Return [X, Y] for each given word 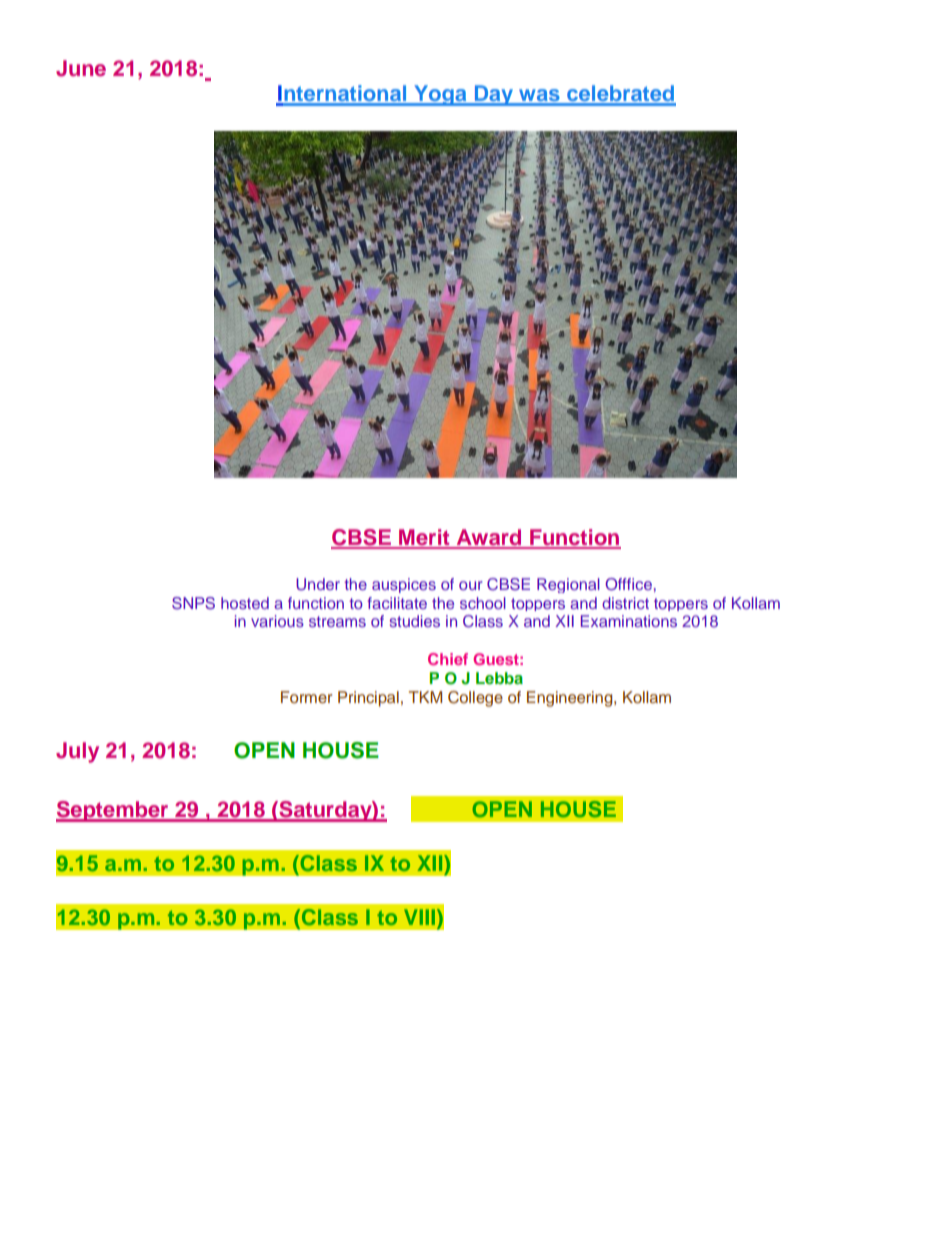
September [113, 811]
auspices [404, 585]
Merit [424, 538]
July [77, 752]
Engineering [571, 699]
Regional [568, 585]
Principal [368, 699]
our [471, 585]
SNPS [193, 603]
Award [489, 538]
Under [318, 584]
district [625, 603]
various [277, 621]
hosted [245, 603]
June [81, 68]
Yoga [440, 95]
